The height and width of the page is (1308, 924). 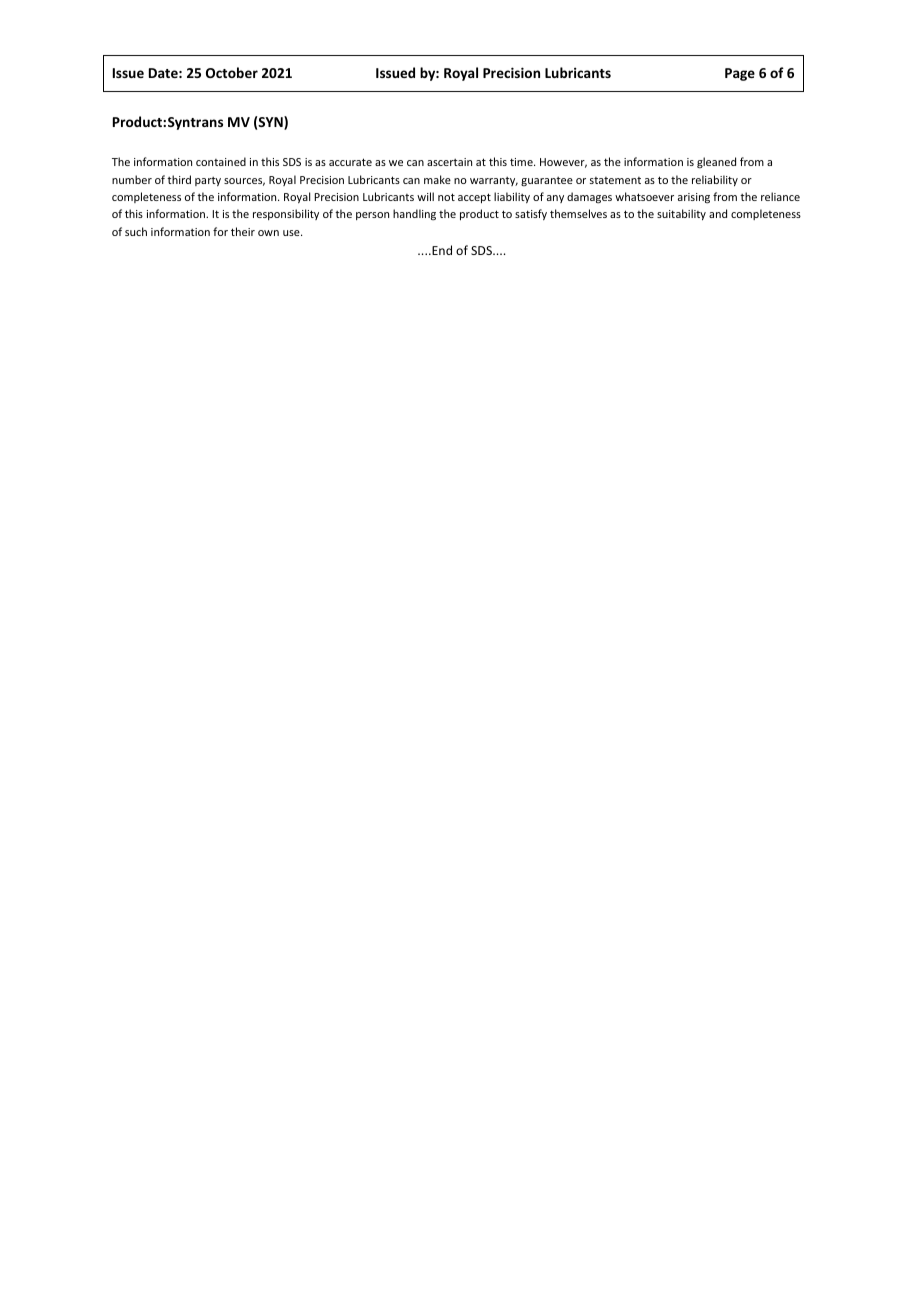 What do you see at coordinates (716, 163) in the page?
I see `gleaned` at bounding box center [716, 163].
